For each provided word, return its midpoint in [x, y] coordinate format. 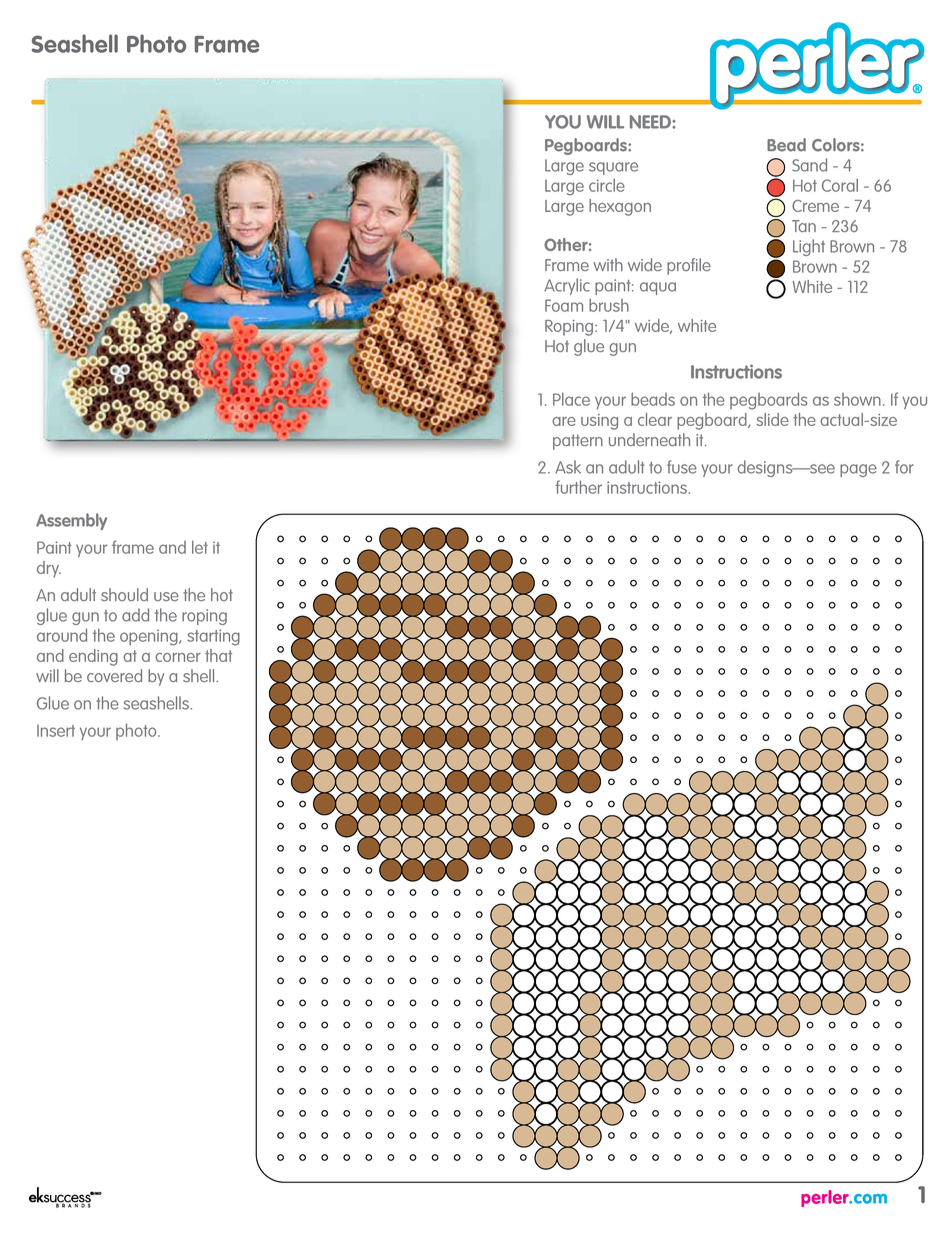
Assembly [71, 521]
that [218, 655]
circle [607, 185]
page [858, 470]
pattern [578, 442]
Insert [56, 731]
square [613, 168]
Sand [809, 165]
